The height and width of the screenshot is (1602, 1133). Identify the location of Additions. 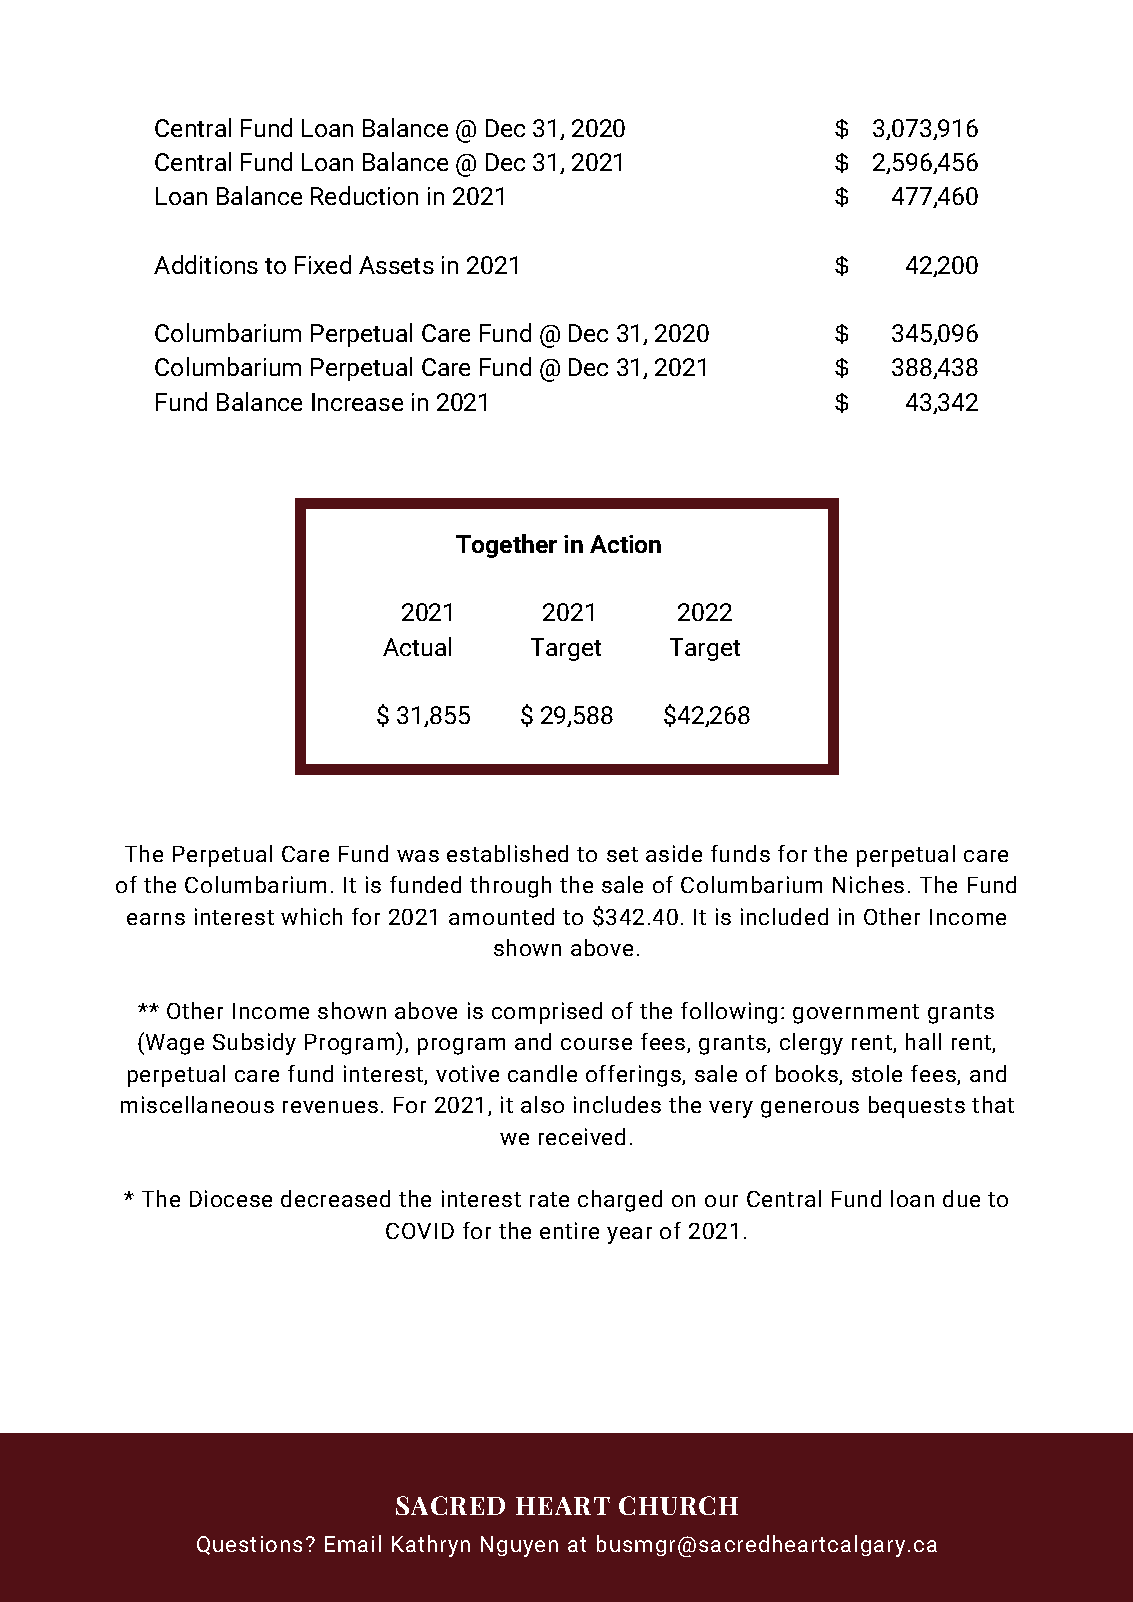
(206, 264).
